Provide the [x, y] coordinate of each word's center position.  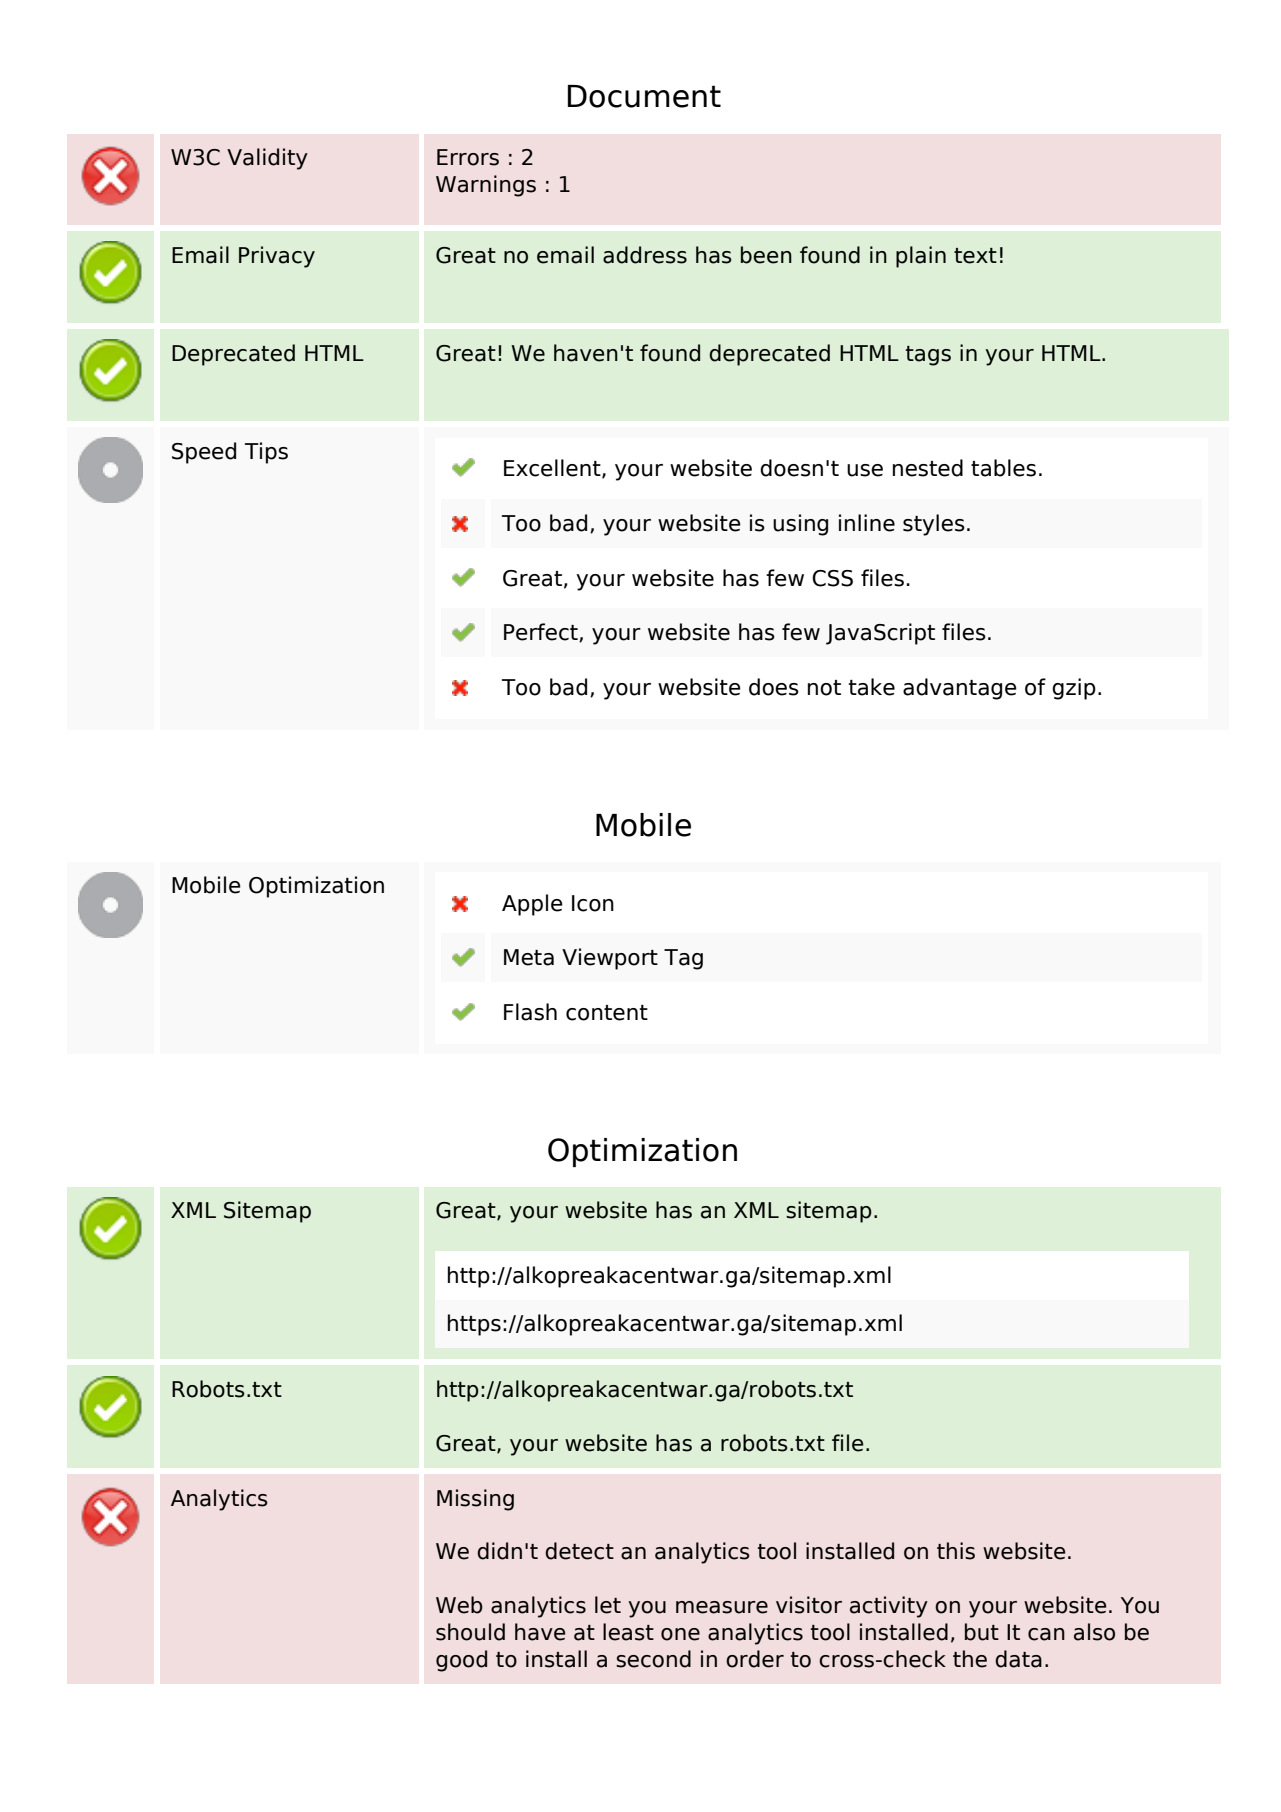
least [628, 1632]
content [607, 1013]
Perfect [542, 632]
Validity [267, 159]
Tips [266, 453]
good [461, 1661]
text [975, 256]
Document [644, 96]
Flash [530, 1012]
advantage [960, 689]
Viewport [610, 959]
